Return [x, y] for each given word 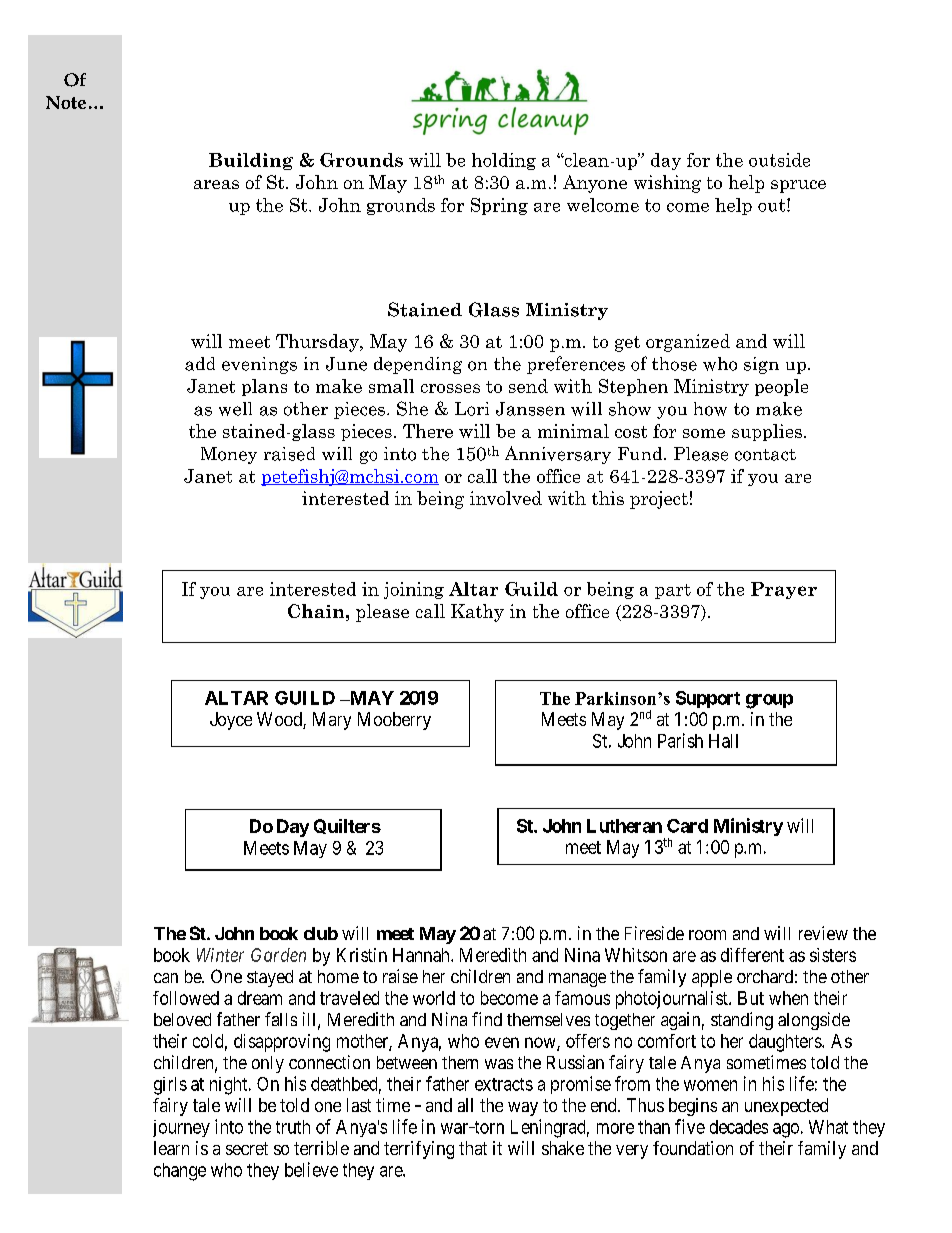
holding [504, 161]
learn [171, 1148]
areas [216, 184]
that [473, 1148]
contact [765, 455]
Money [229, 455]
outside [779, 160]
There [428, 431]
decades [739, 1127]
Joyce [231, 721]
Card [687, 826]
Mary [332, 721]
